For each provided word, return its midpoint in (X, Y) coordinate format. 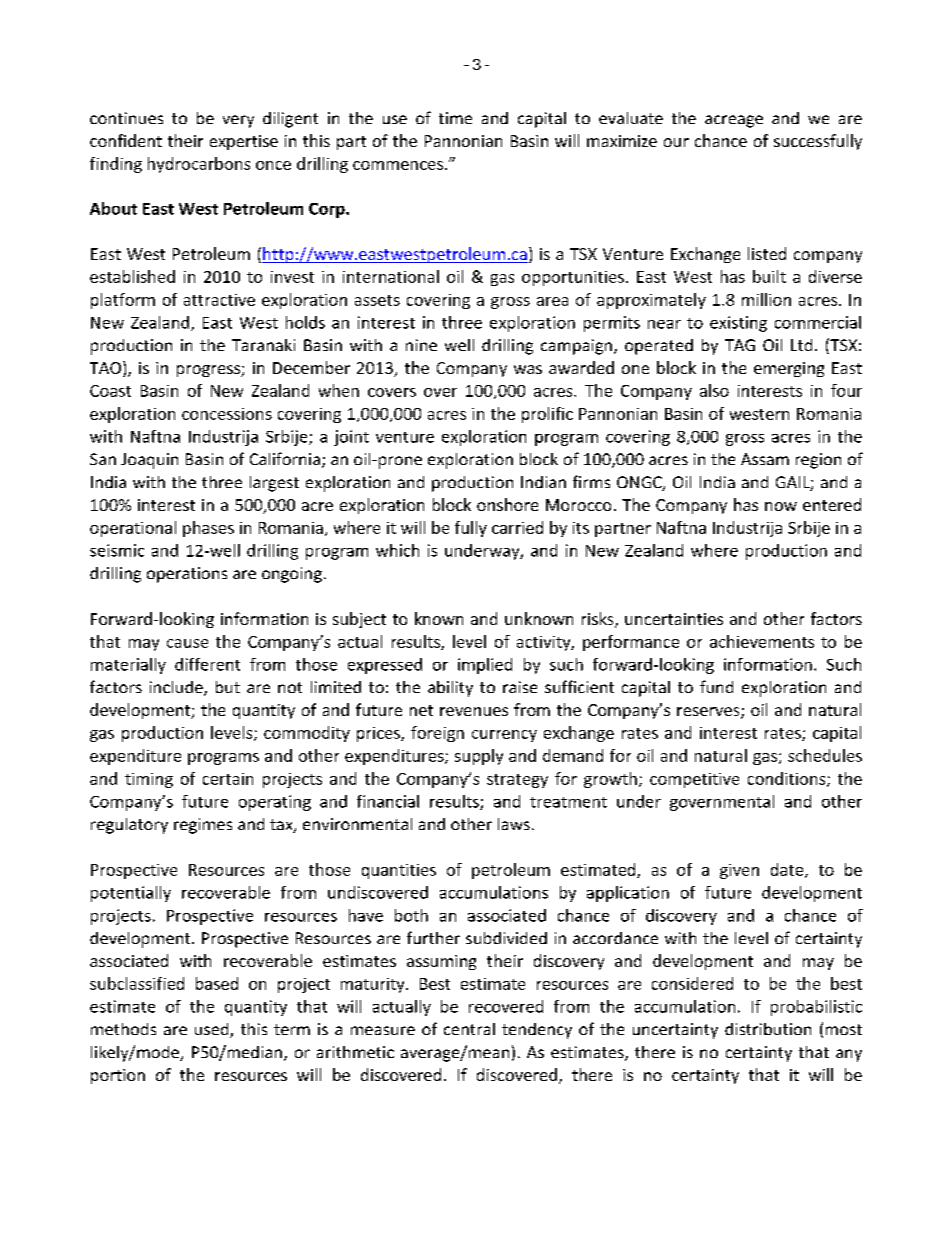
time (455, 118)
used (213, 1030)
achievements (762, 641)
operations (187, 575)
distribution (768, 1029)
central (469, 1029)
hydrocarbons (199, 165)
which (397, 550)
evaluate (631, 118)
